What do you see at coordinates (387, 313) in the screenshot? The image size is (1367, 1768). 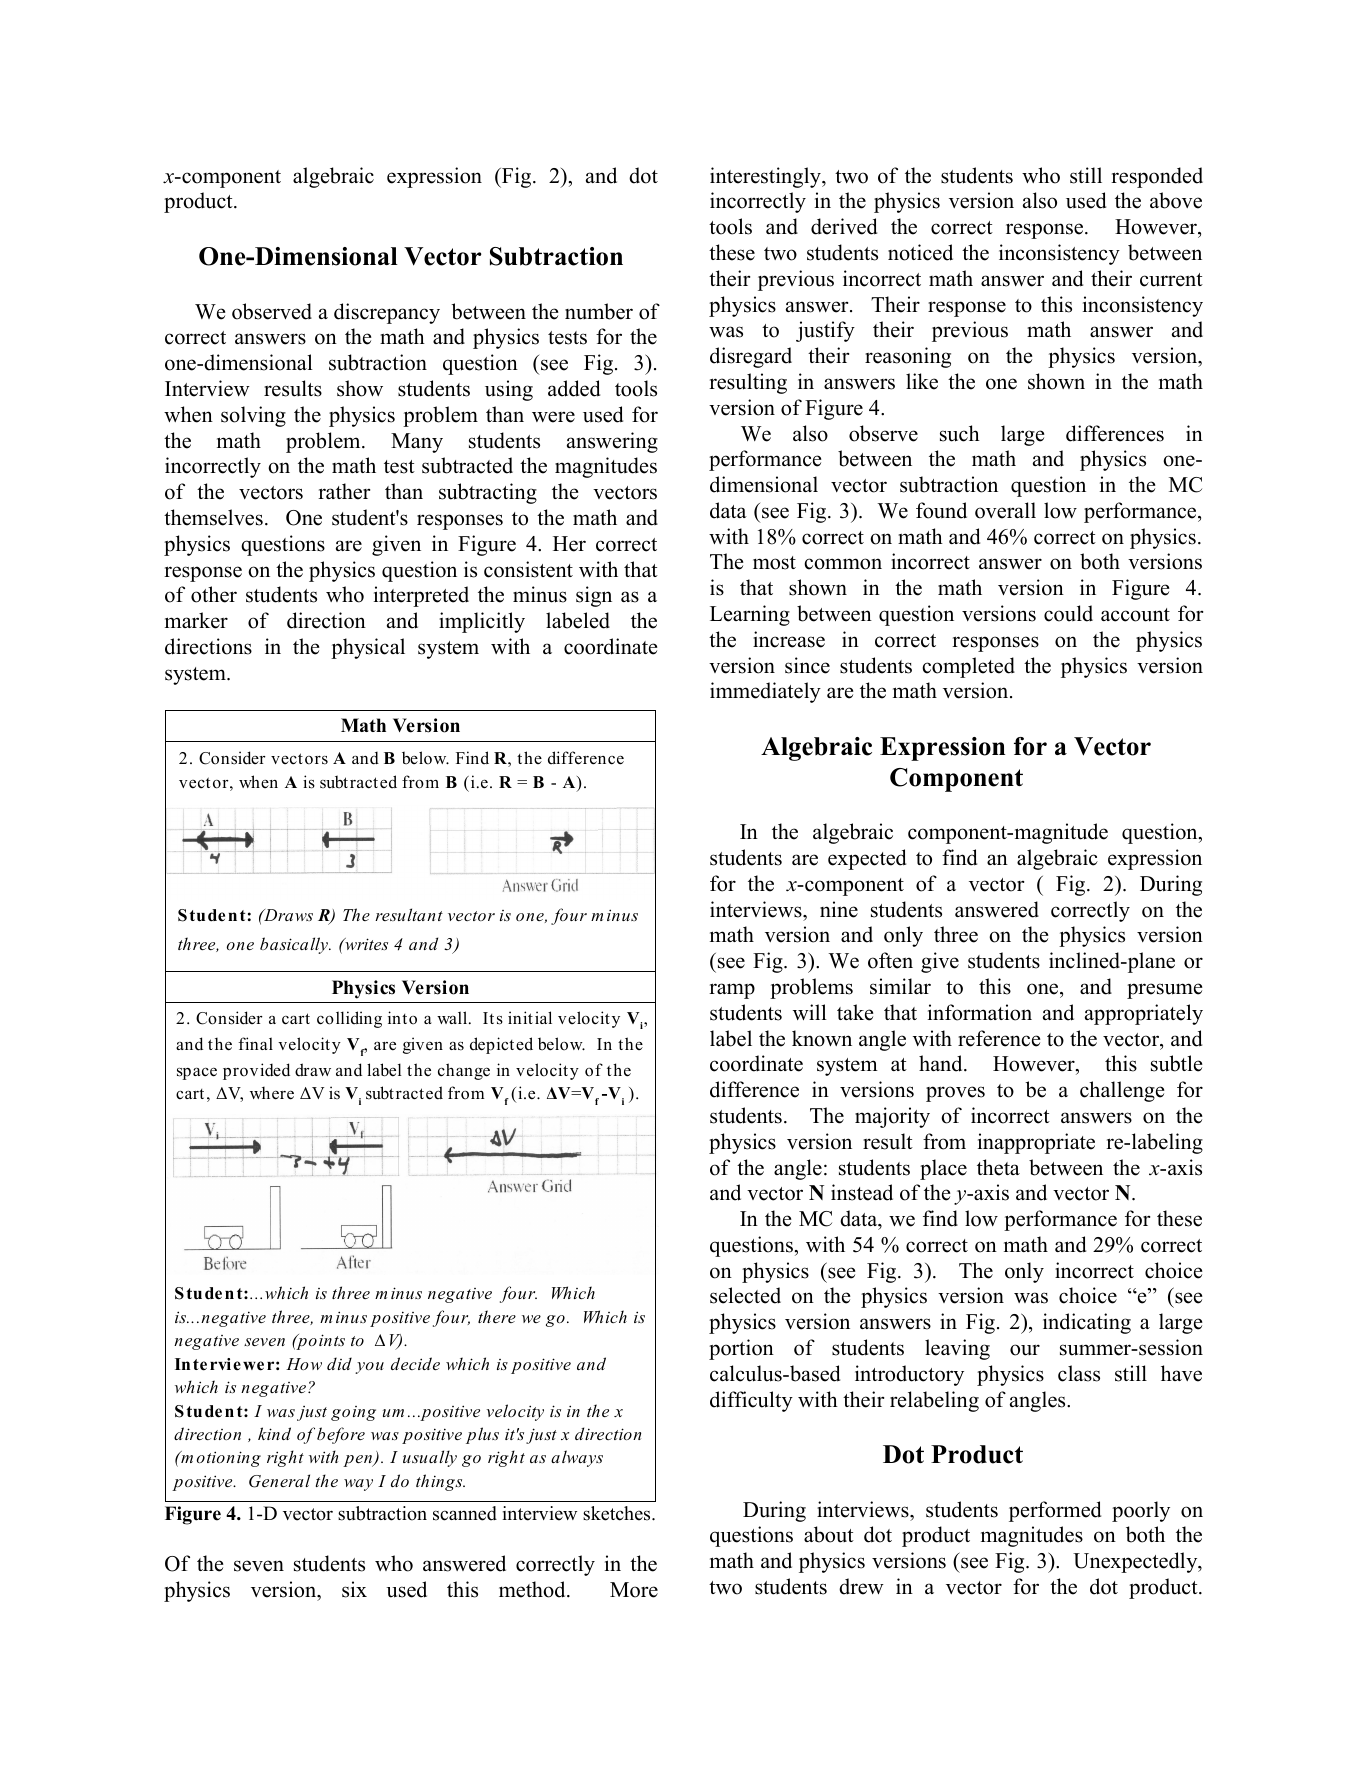 I see `discrepancy` at bounding box center [387, 313].
